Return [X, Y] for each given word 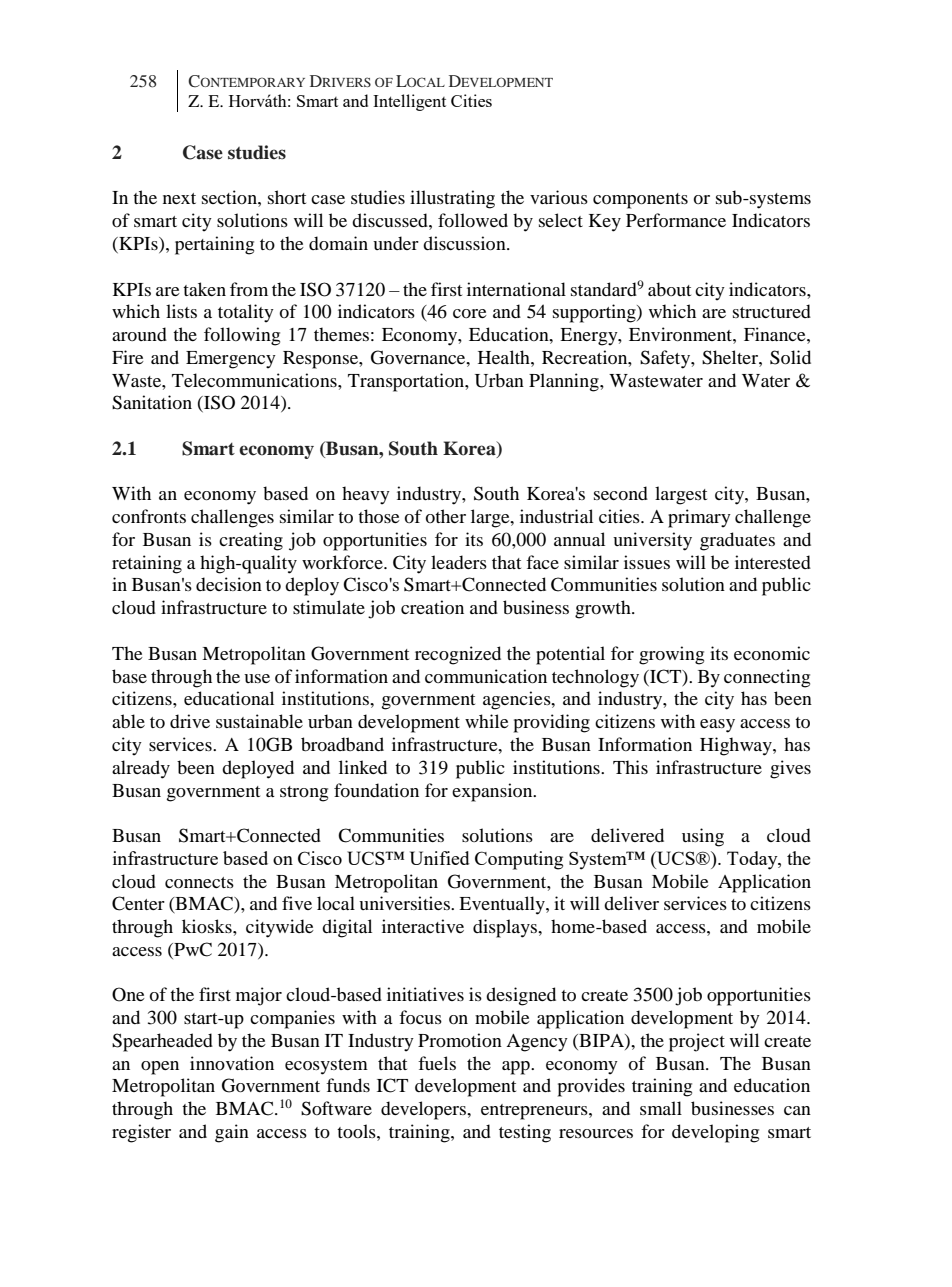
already [141, 769]
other [445, 516]
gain [232, 1133]
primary [699, 518]
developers [425, 1110]
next [179, 198]
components [640, 201]
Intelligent [409, 102]
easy [717, 726]
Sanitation [152, 402]
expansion [493, 792]
